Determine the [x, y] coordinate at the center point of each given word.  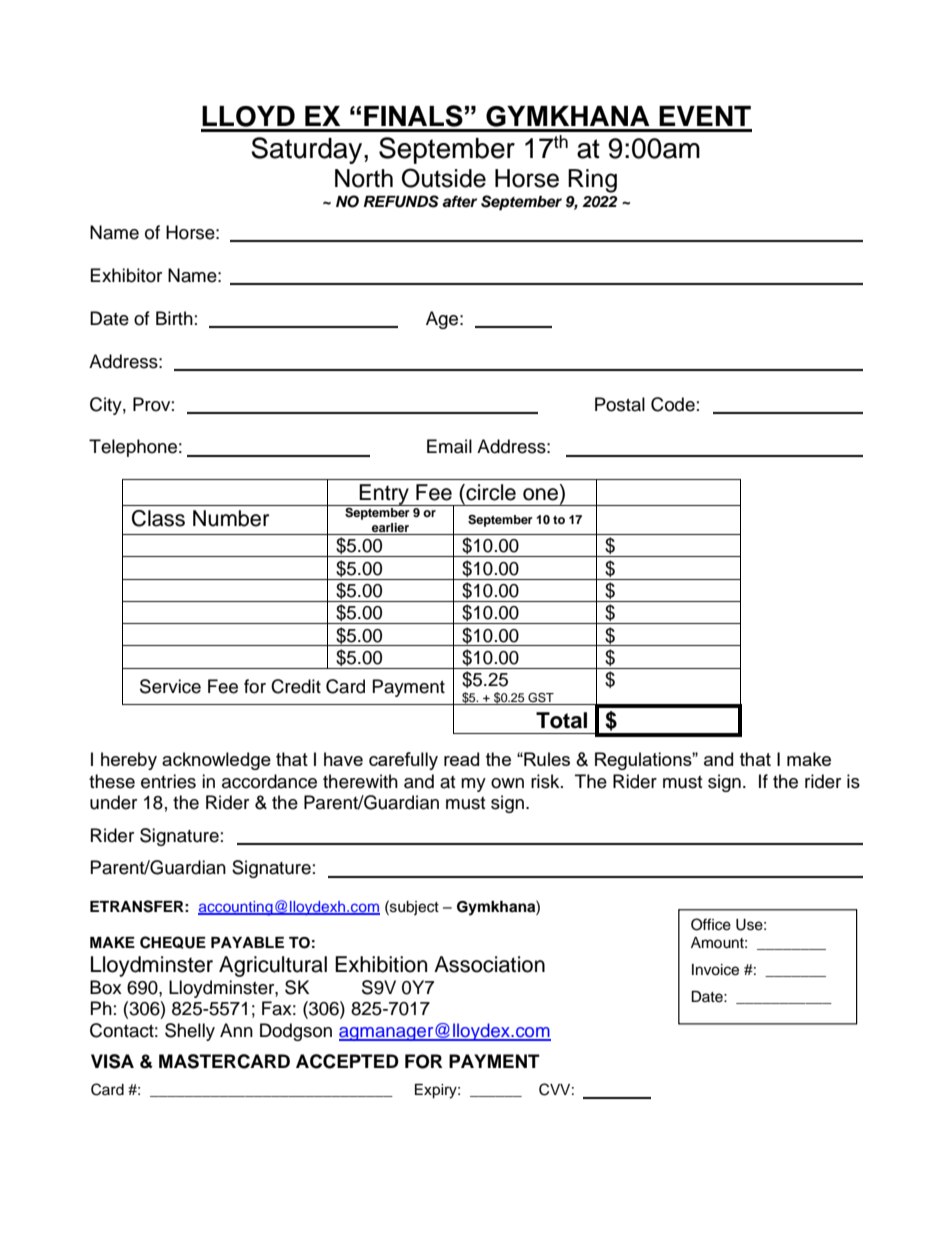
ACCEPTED [347, 1061]
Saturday [308, 150]
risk [546, 781]
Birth [174, 318]
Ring [592, 181]
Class [158, 518]
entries [168, 781]
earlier [390, 527]
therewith [360, 781]
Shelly [190, 1032]
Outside [444, 178]
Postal [620, 404]
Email [449, 446]
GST [541, 697]
